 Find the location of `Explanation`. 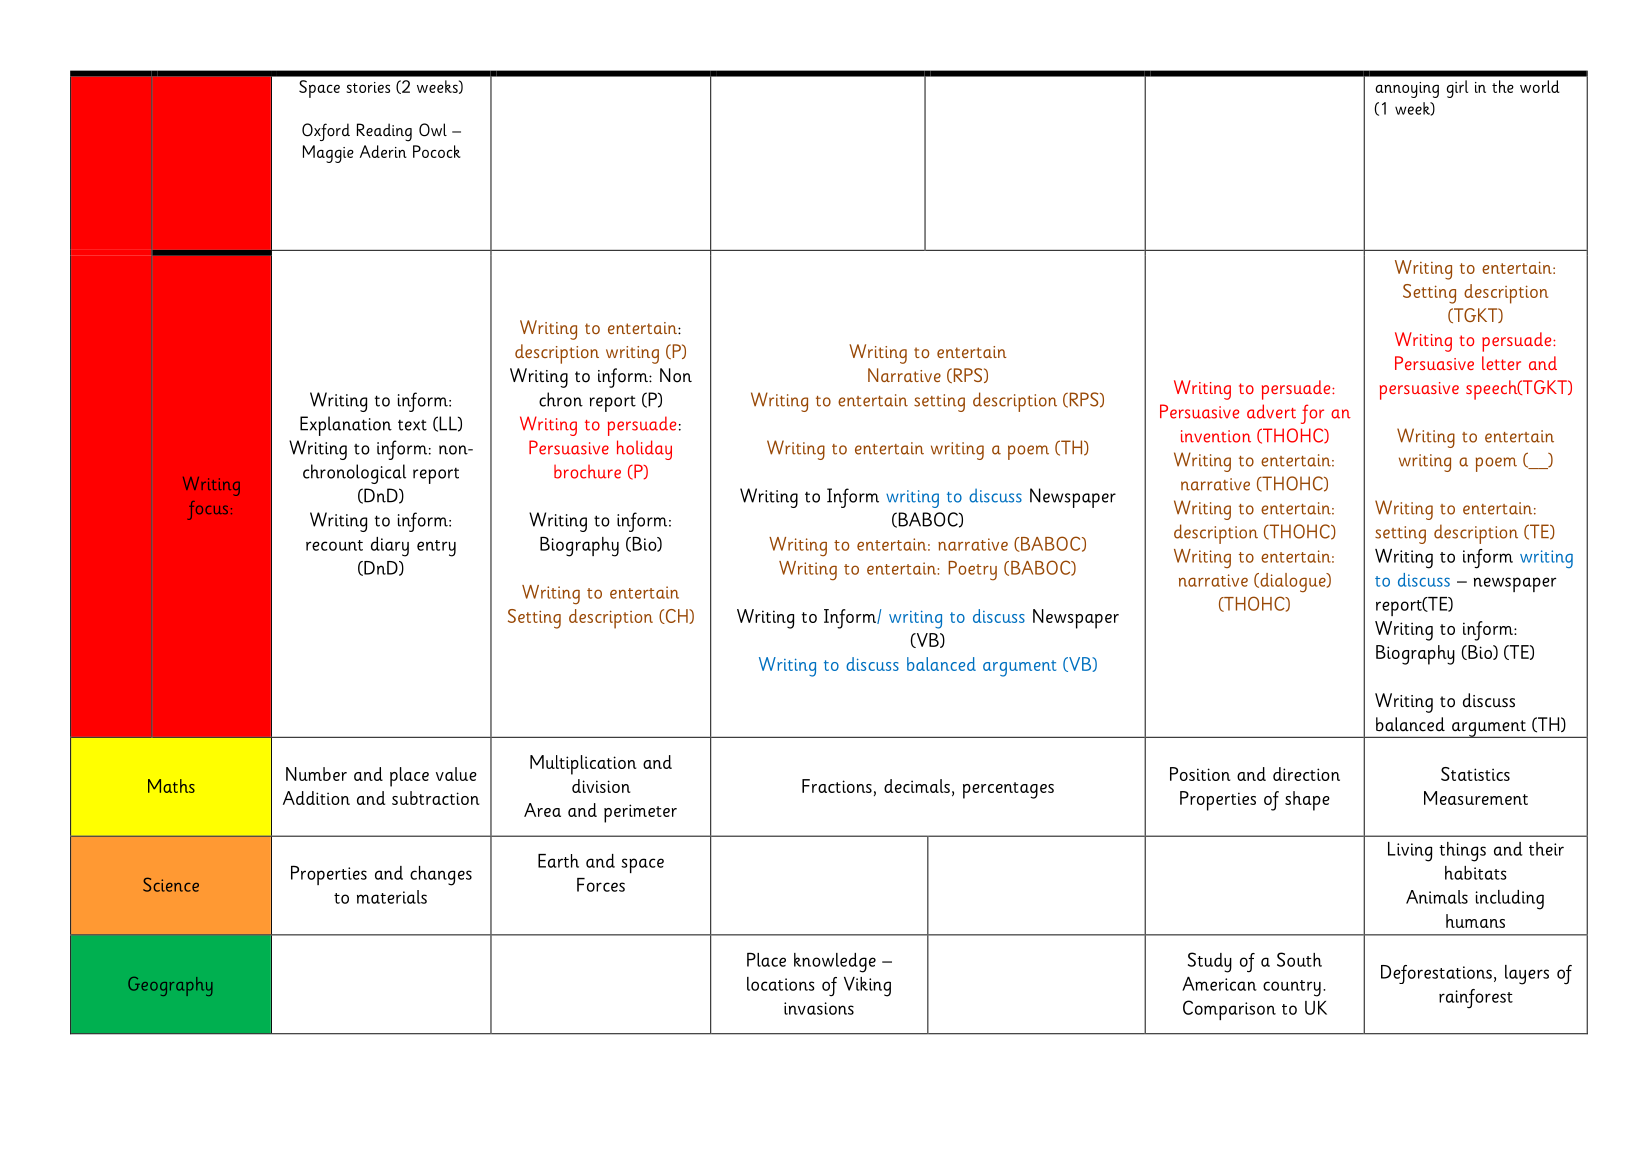

Explanation is located at coordinates (346, 426).
